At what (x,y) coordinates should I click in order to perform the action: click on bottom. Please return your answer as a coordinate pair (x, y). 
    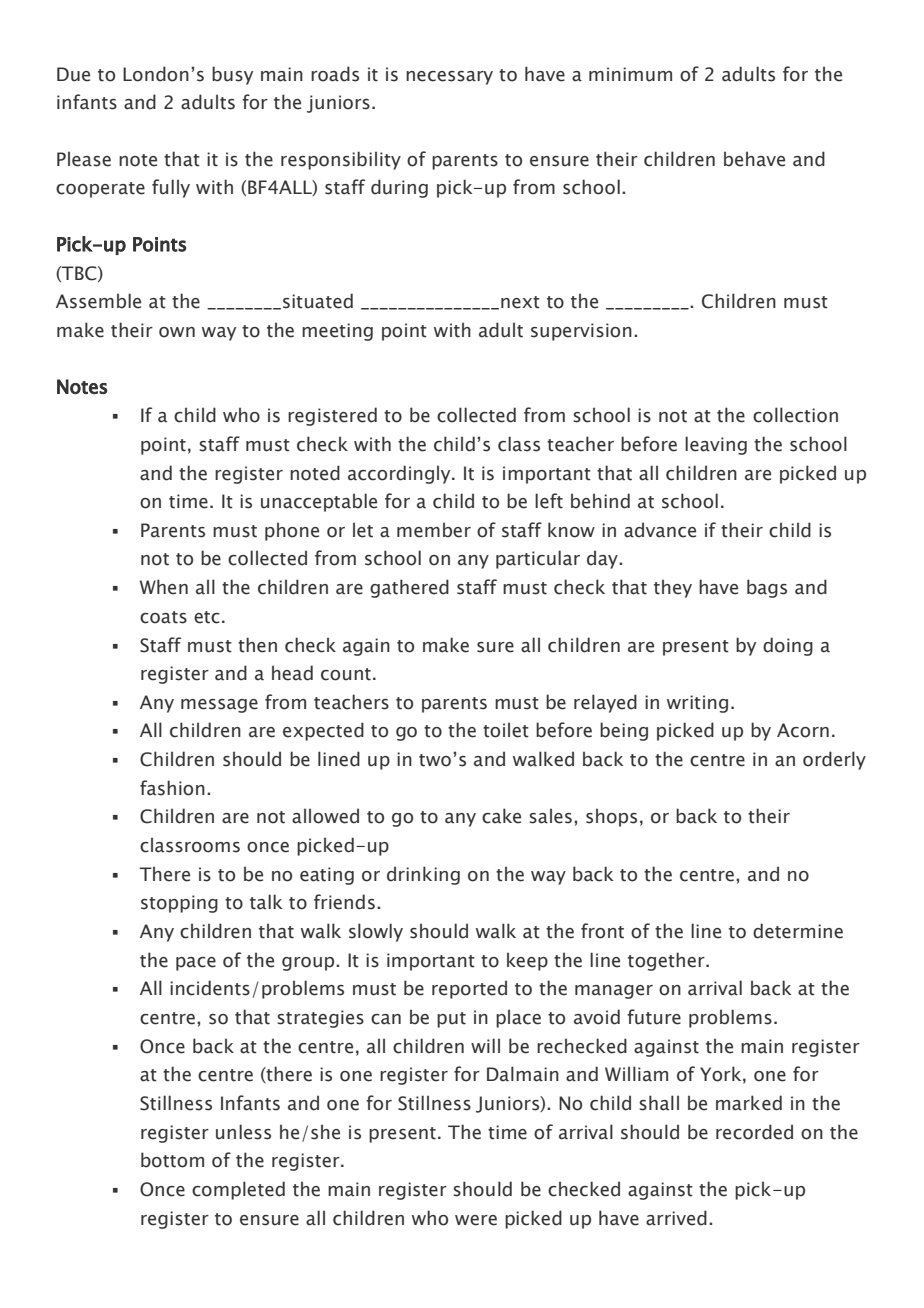
    Looking at the image, I should click on (172, 1160).
